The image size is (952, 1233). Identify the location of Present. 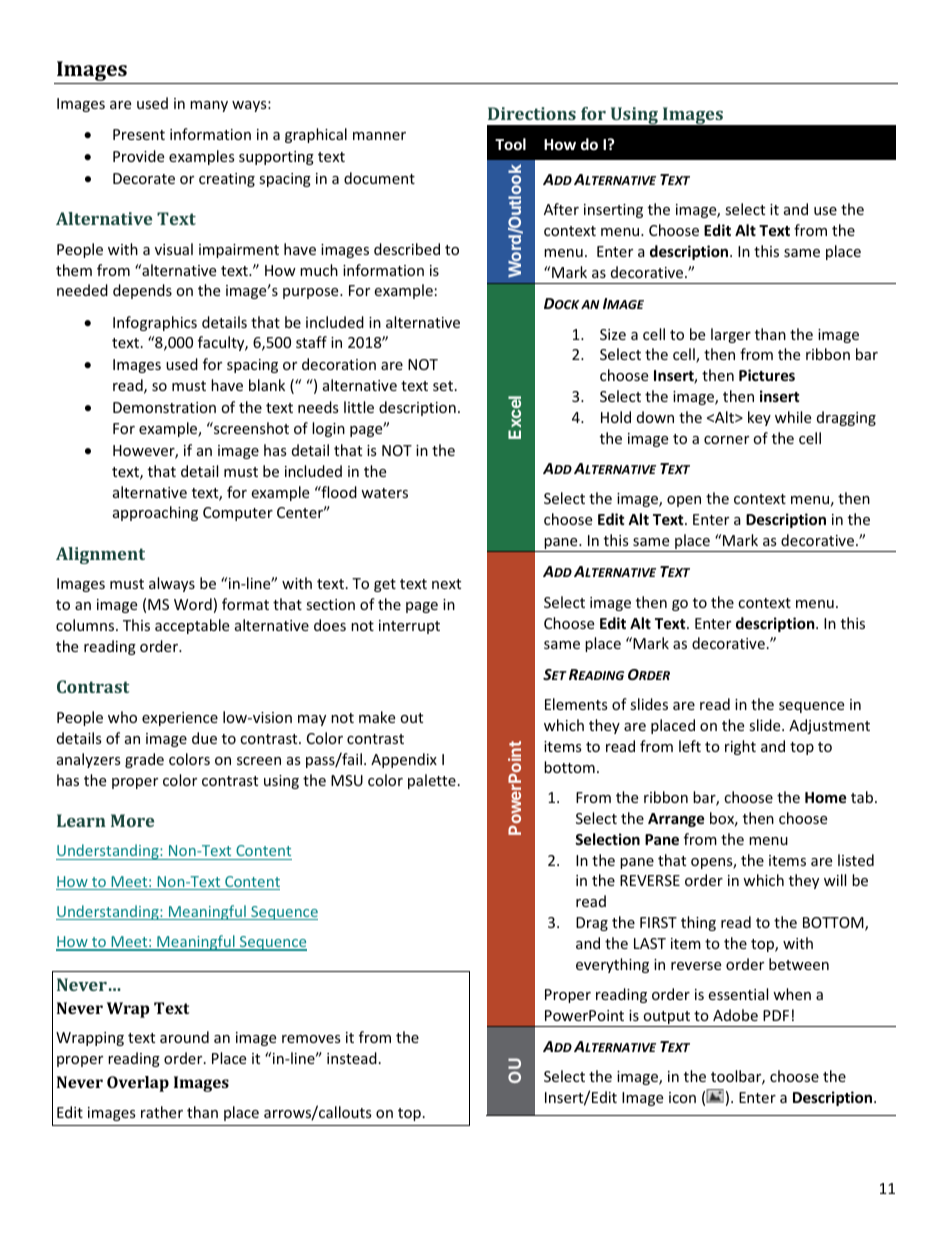
(139, 134).
